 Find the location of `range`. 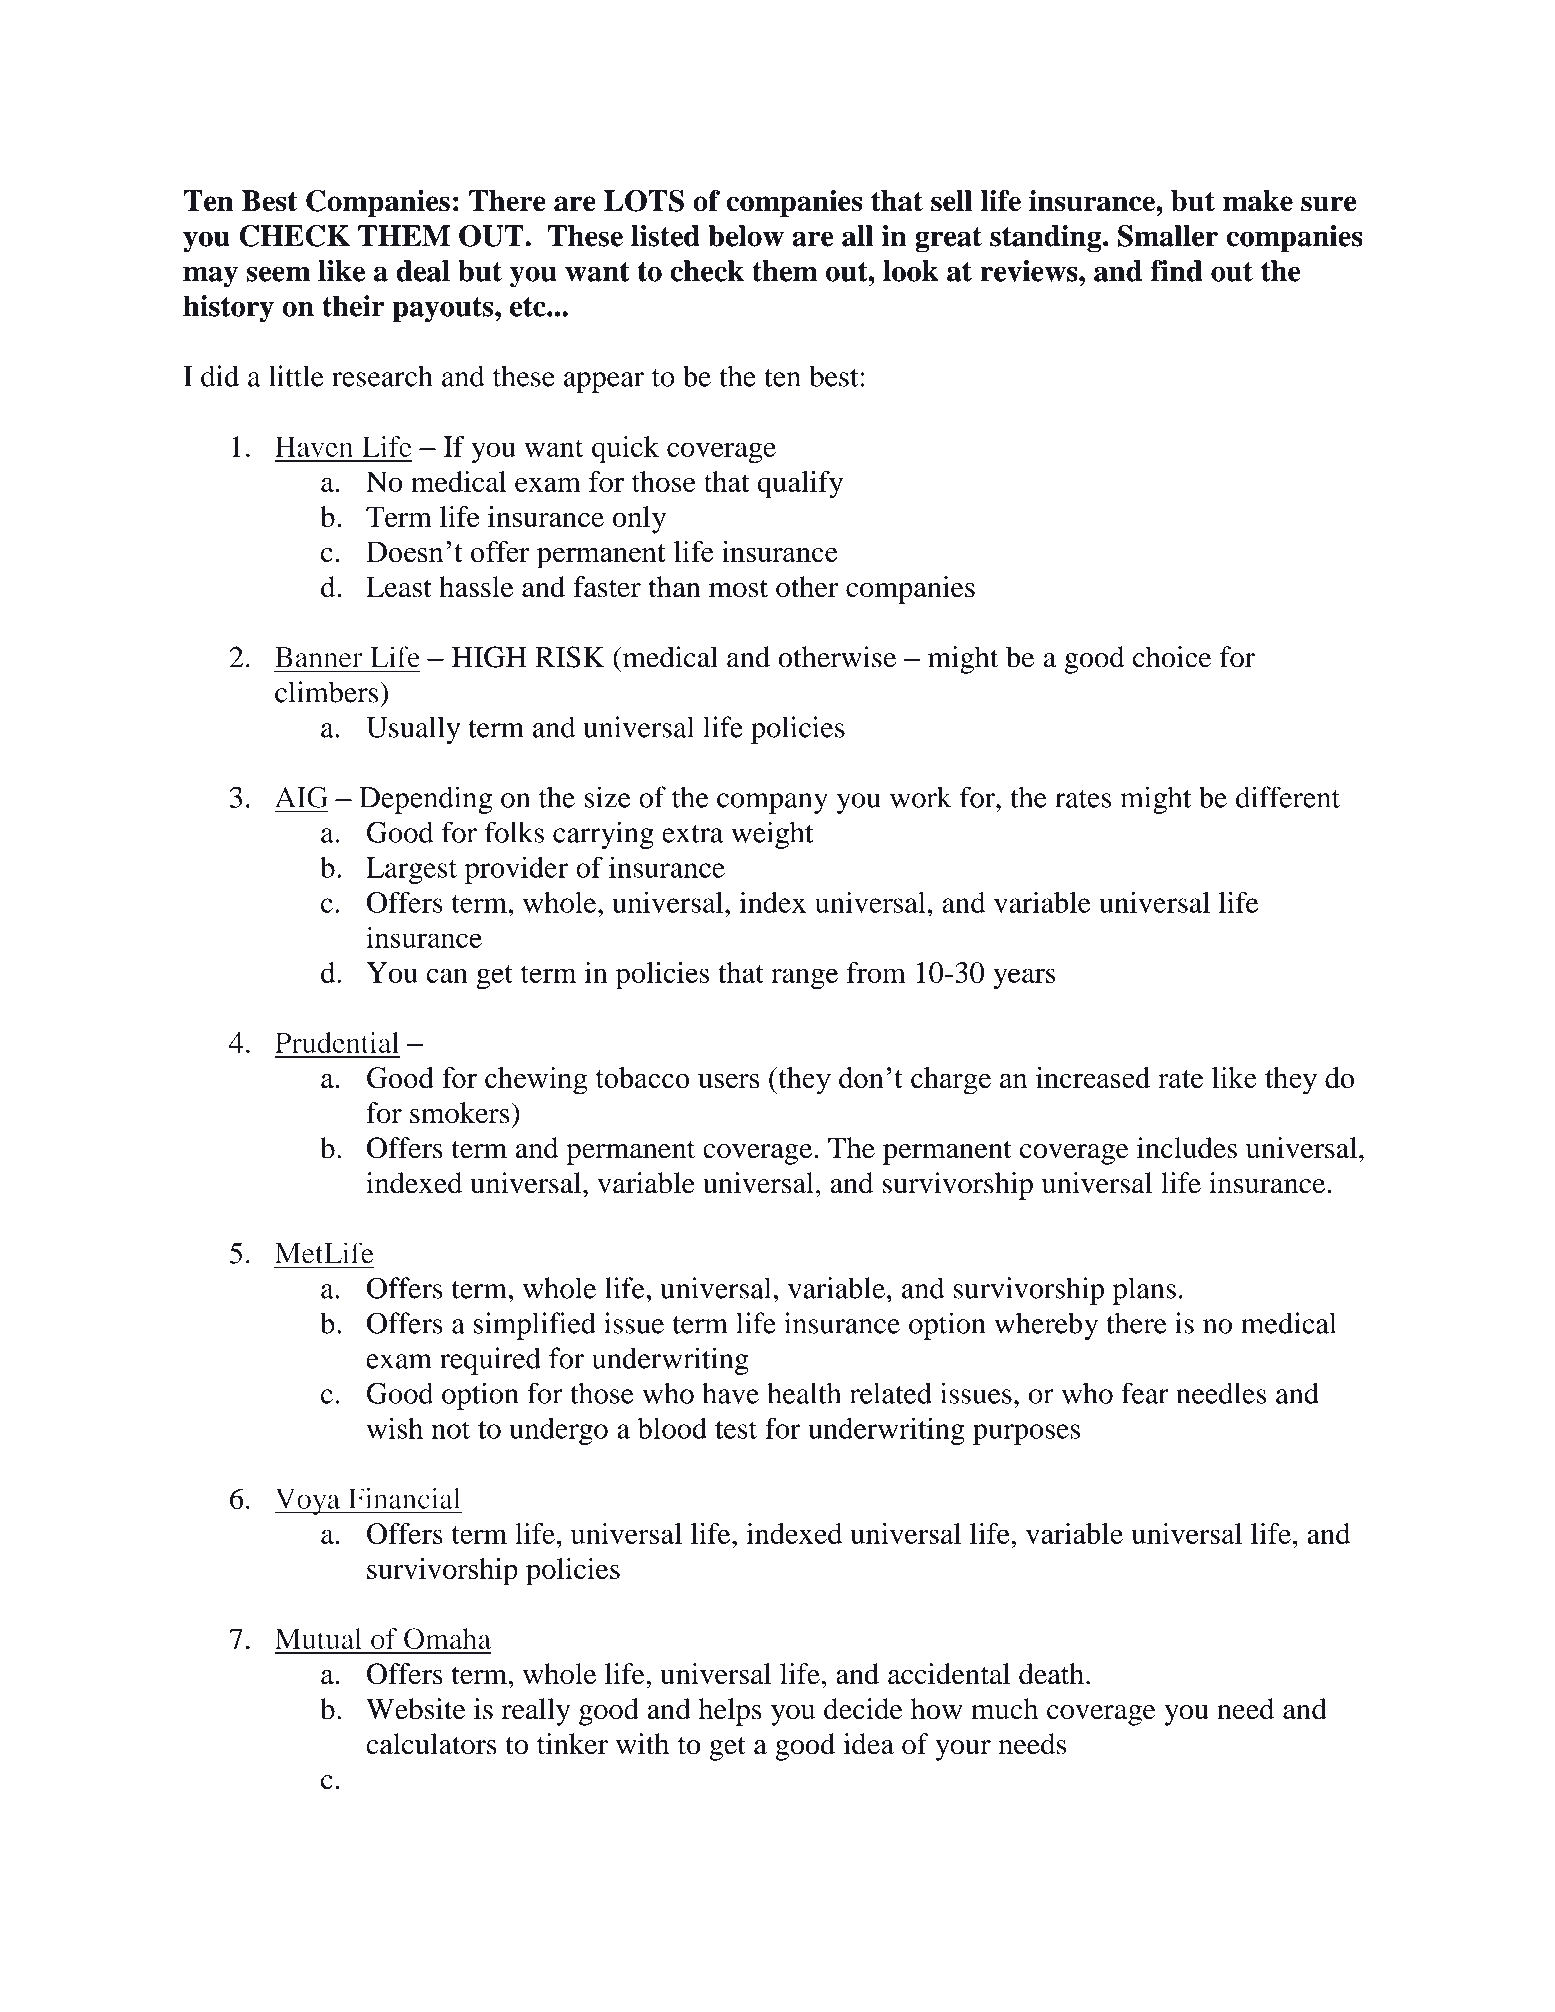

range is located at coordinates (804, 979).
